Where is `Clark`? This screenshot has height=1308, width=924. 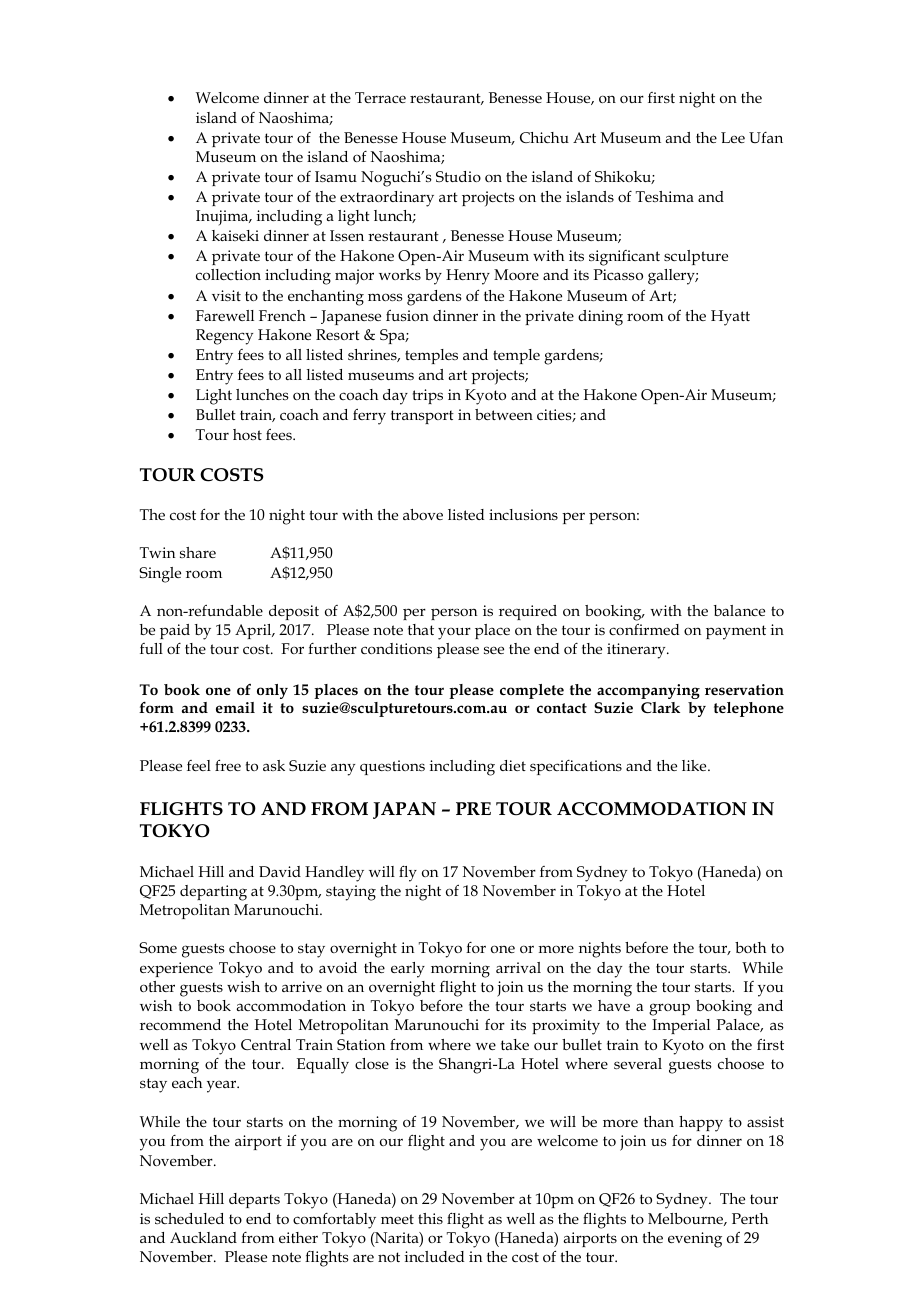 Clark is located at coordinates (660, 707).
